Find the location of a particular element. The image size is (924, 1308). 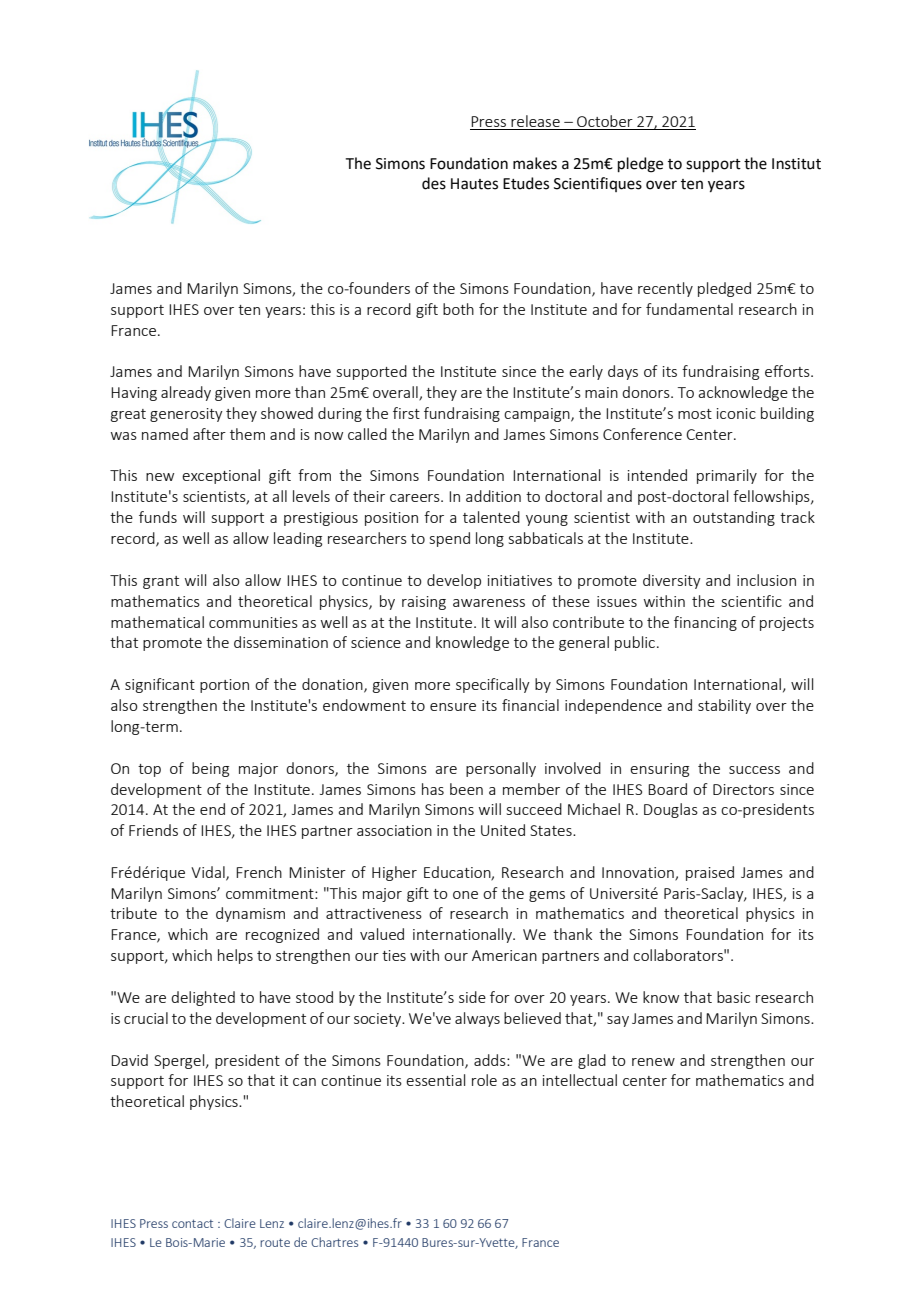

Chartres is located at coordinates (334, 1242).
